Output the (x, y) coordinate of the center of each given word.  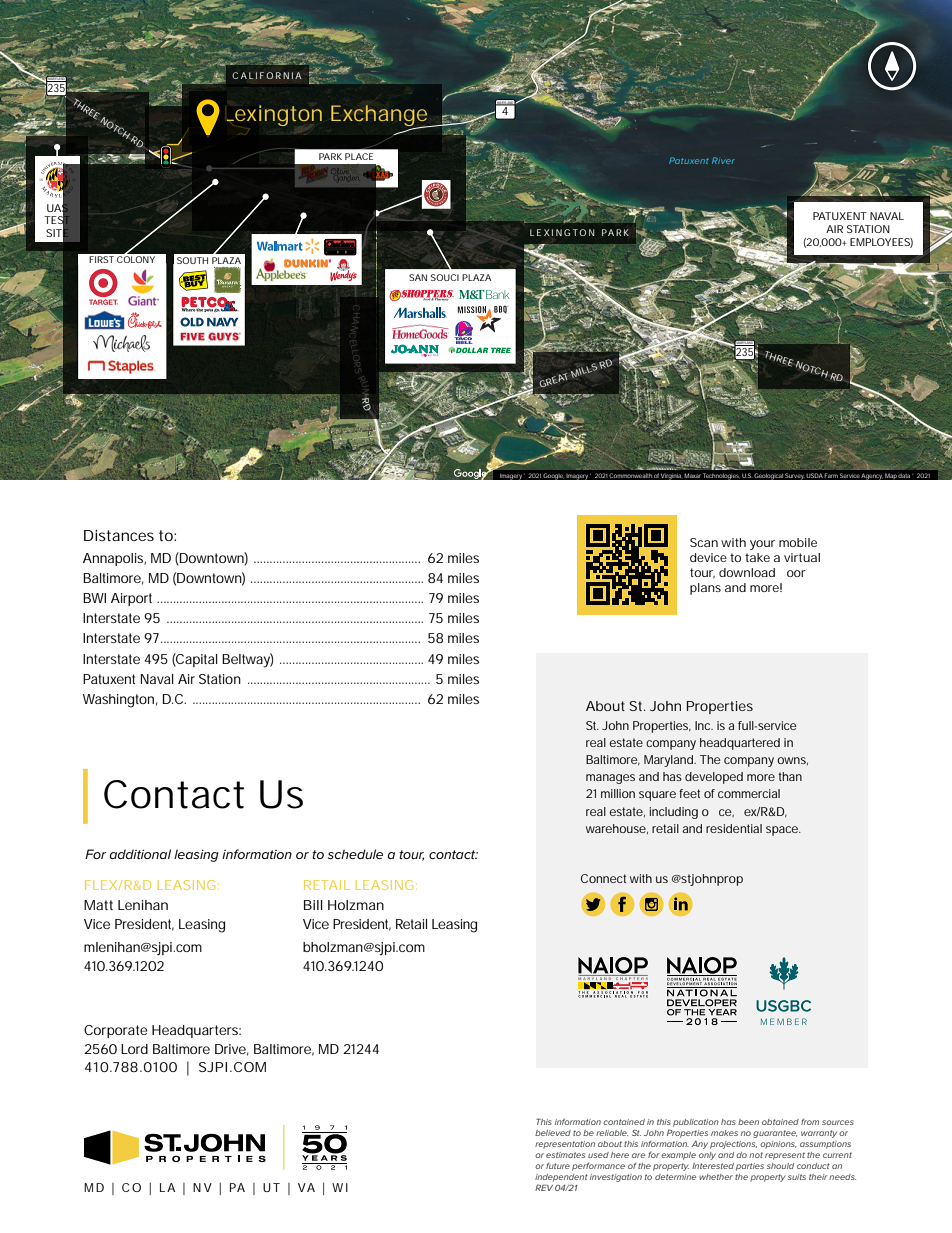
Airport (131, 599)
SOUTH (192, 260)
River (723, 160)
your (762, 545)
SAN (418, 277)
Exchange (380, 117)
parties (750, 1167)
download (747, 572)
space (783, 831)
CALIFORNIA (267, 75)
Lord (134, 1049)
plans (705, 589)
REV (544, 1187)
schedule (355, 854)
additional (140, 854)
